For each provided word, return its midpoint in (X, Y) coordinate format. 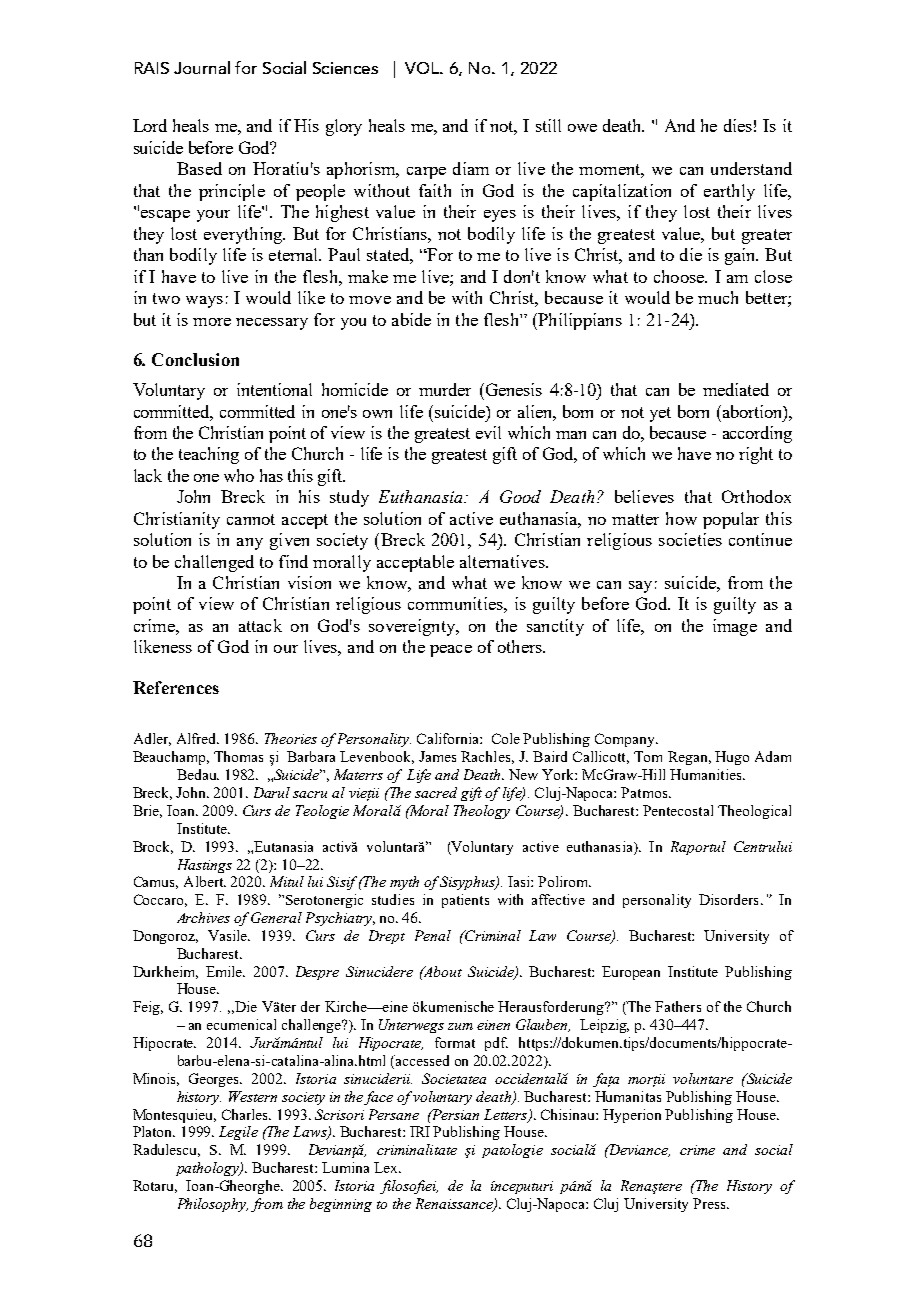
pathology (208, 1169)
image (735, 627)
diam (471, 168)
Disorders (728, 899)
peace (451, 651)
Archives (203, 917)
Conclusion (195, 359)
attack (260, 625)
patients (465, 901)
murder (445, 389)
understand (751, 168)
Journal (202, 67)
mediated (736, 389)
